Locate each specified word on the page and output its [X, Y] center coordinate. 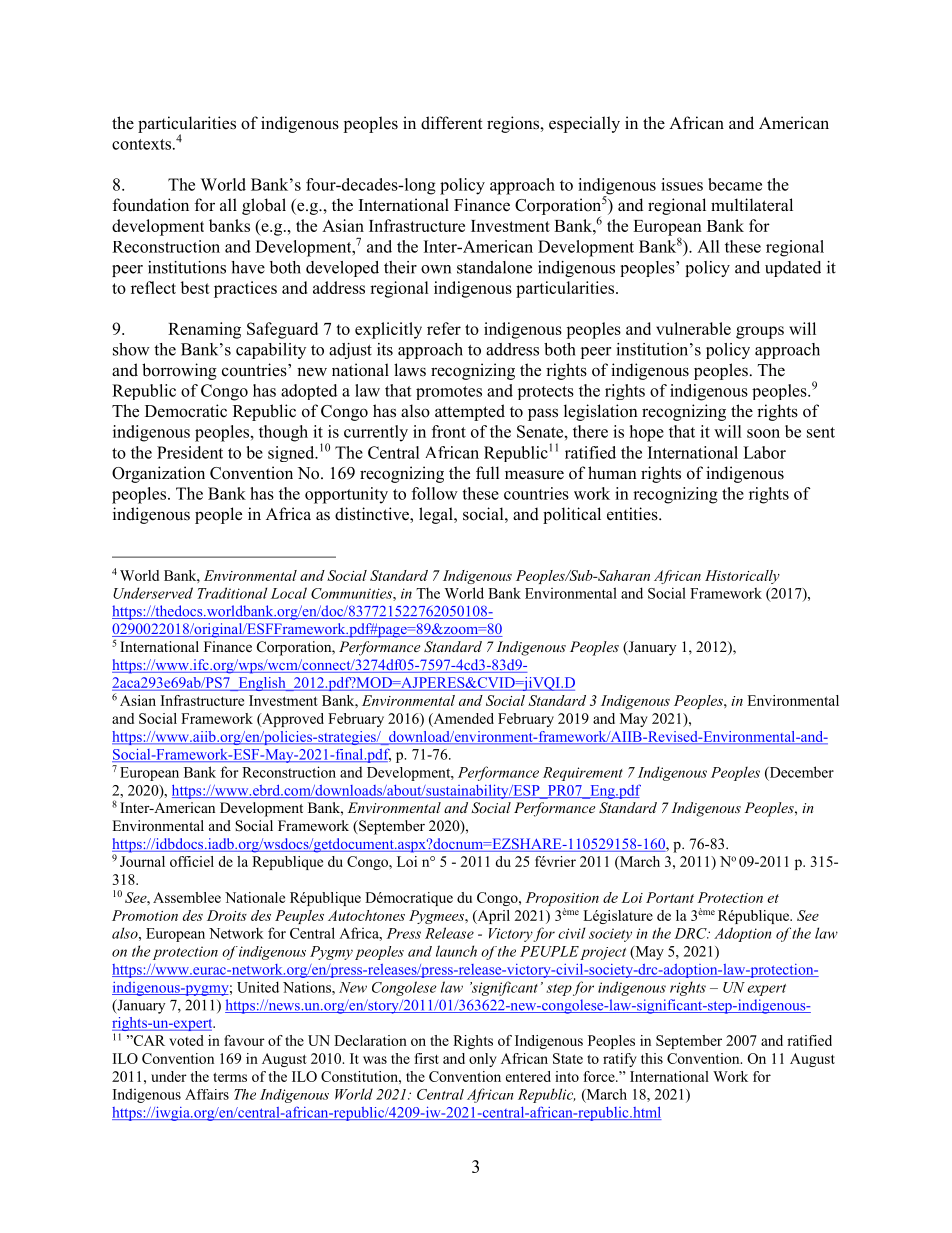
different [452, 123]
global [264, 206]
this [652, 1058]
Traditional [232, 593]
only [483, 1060]
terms [230, 1077]
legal [437, 515]
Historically [742, 577]
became [735, 184]
